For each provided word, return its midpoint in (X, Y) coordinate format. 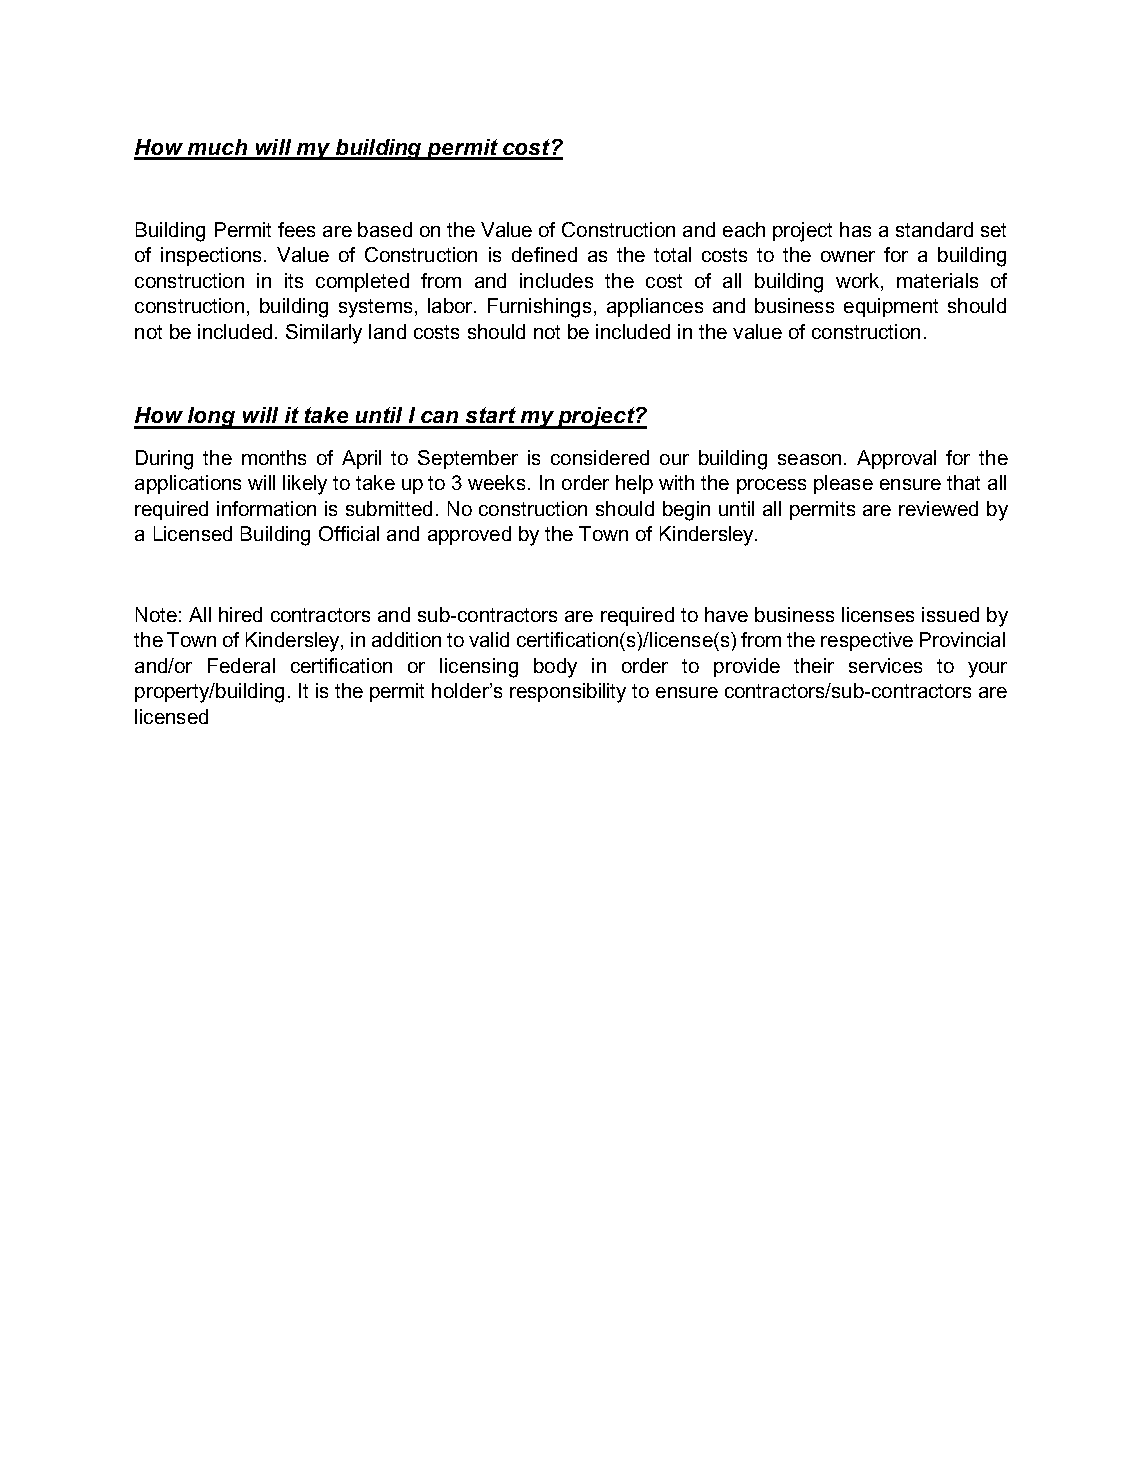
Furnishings (539, 308)
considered (600, 457)
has (855, 229)
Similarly (324, 334)
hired (240, 614)
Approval (896, 459)
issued (950, 614)
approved (469, 535)
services (885, 665)
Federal (241, 665)
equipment (891, 307)
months (274, 457)
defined (544, 254)
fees (296, 229)
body (555, 668)
